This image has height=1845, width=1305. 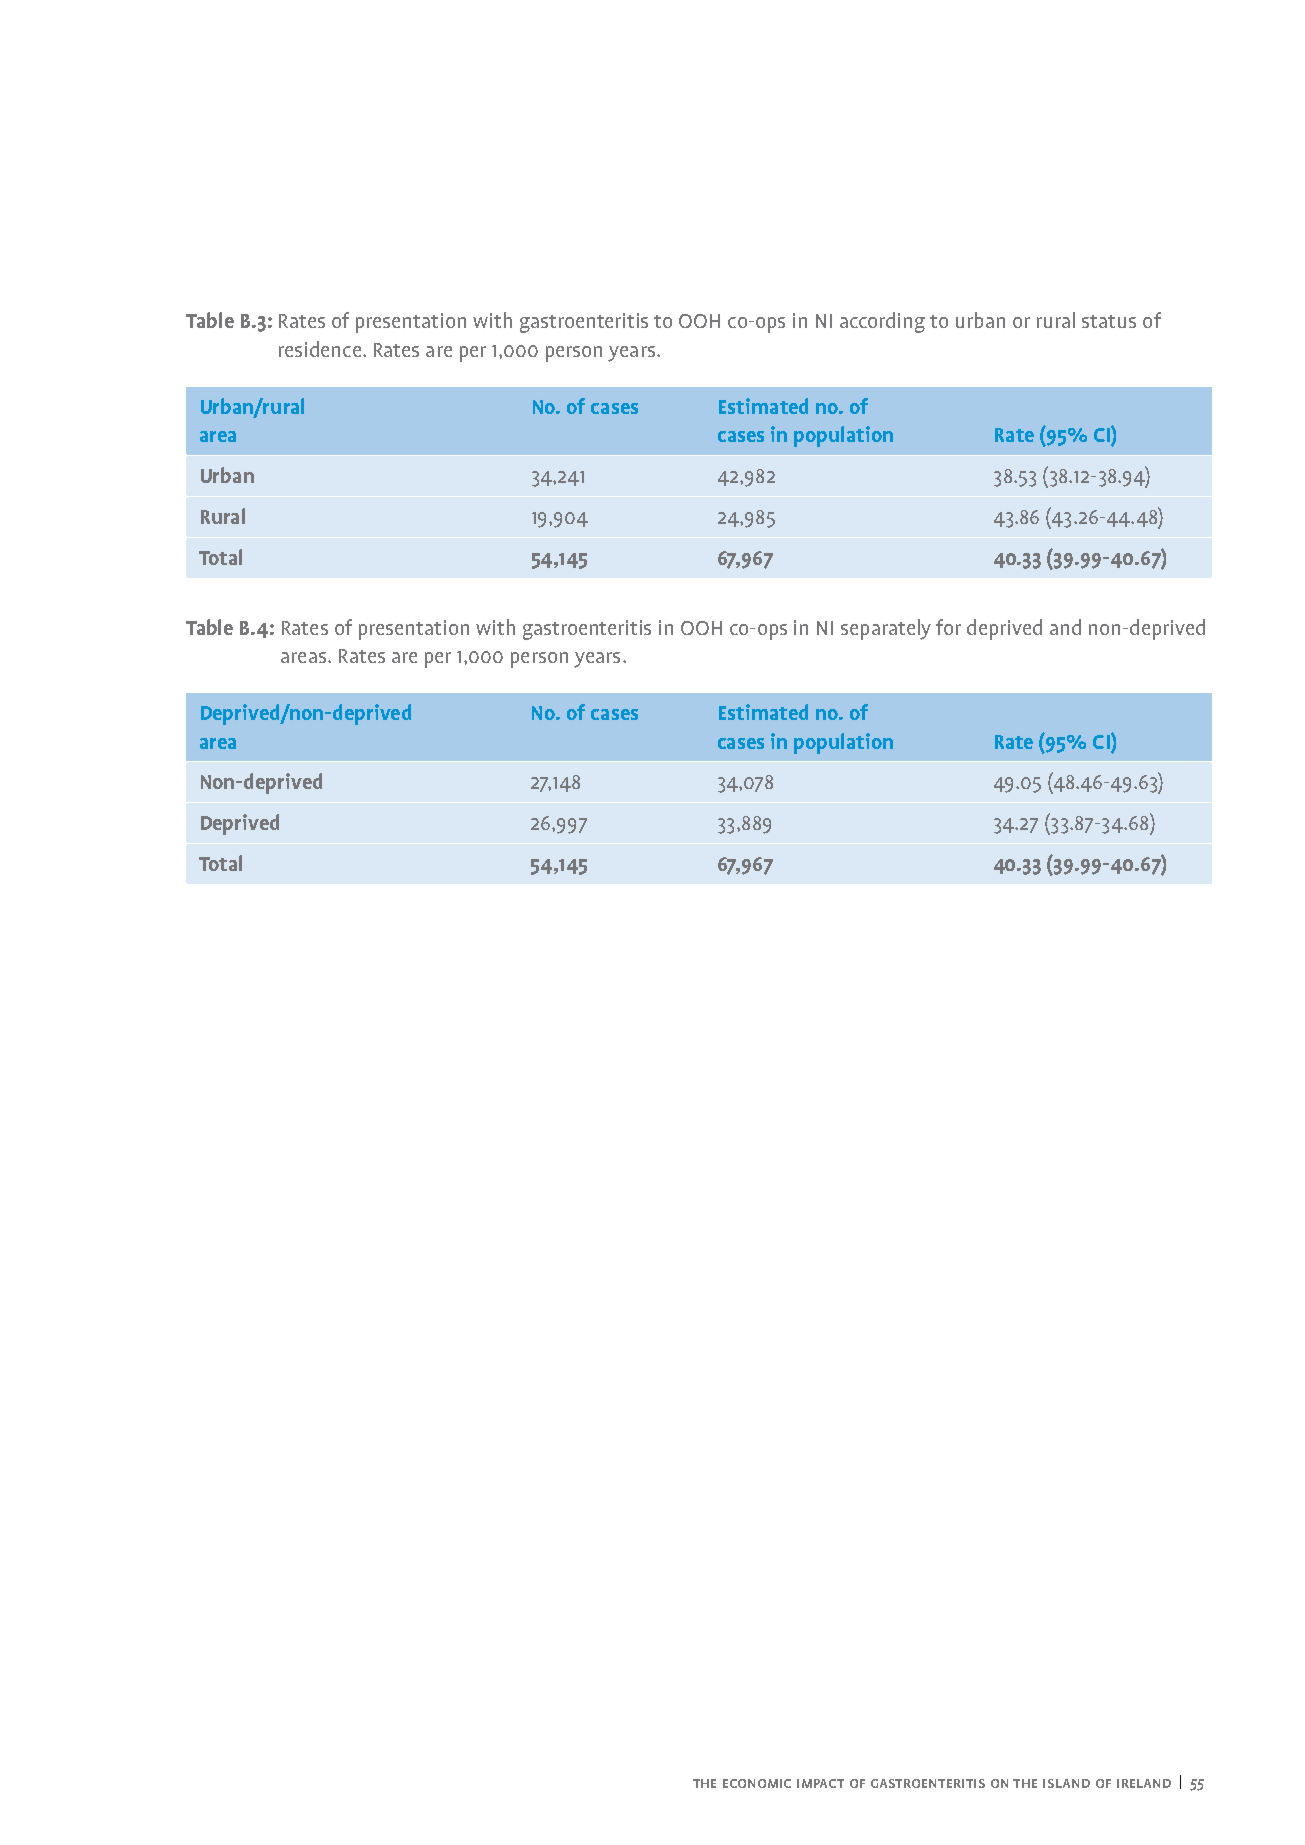 What do you see at coordinates (1066, 1783) in the image?
I see `island` at bounding box center [1066, 1783].
